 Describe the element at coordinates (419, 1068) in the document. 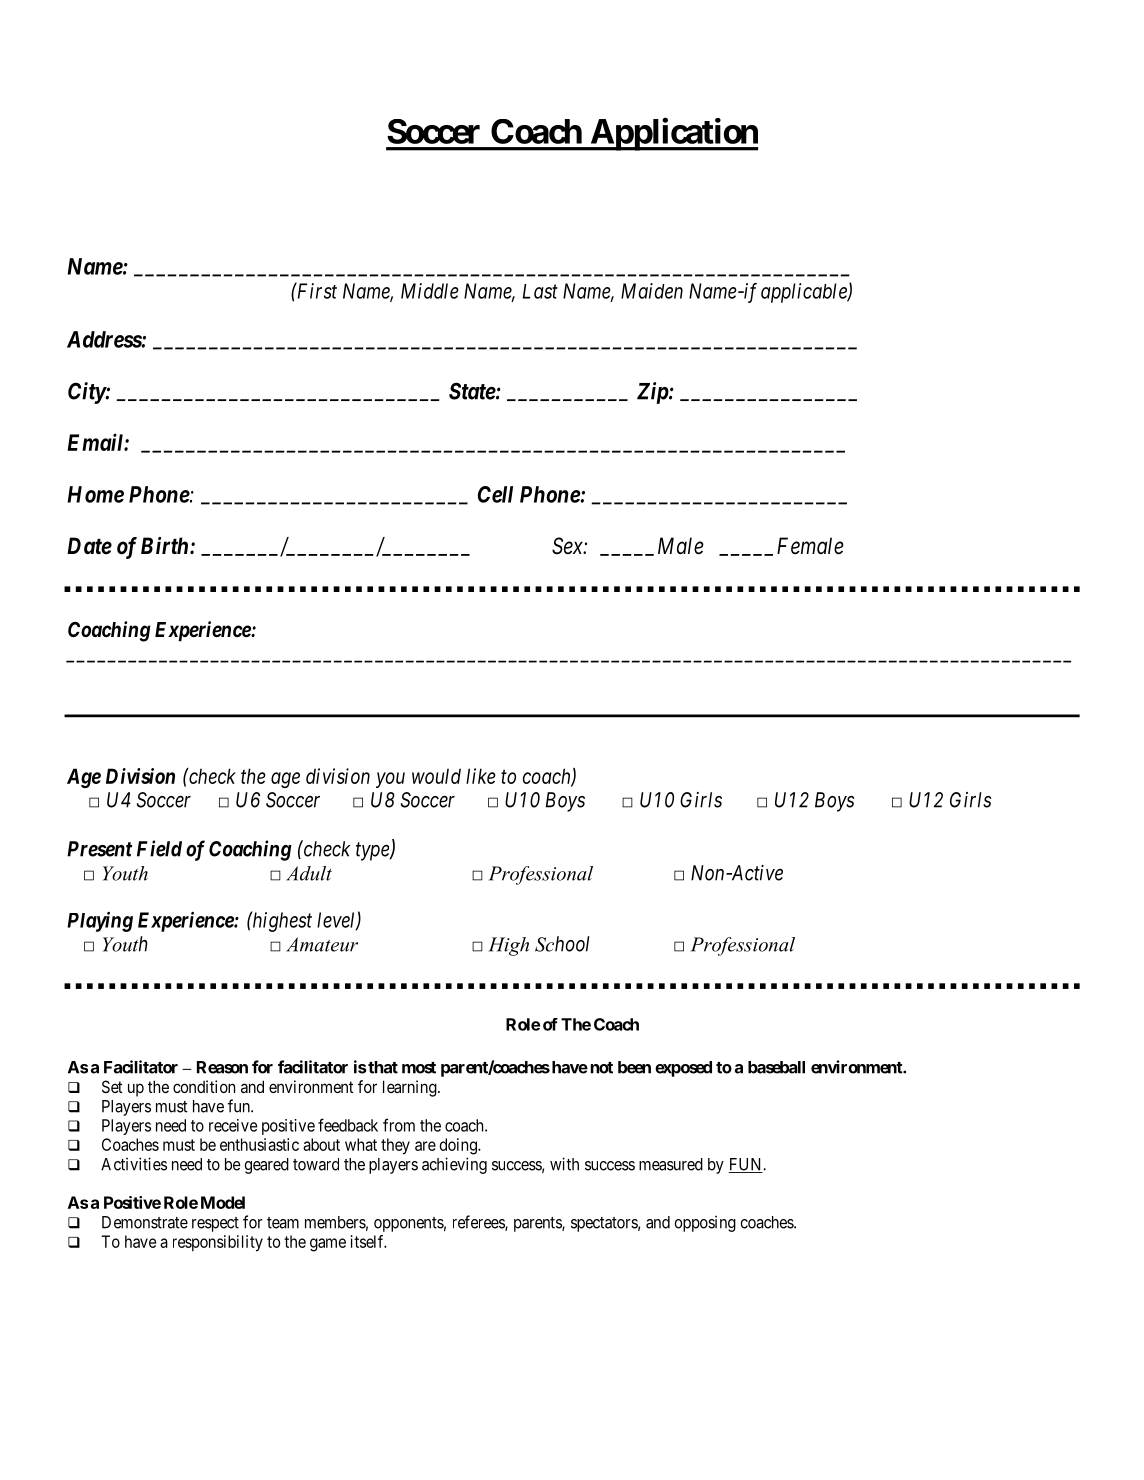

I see `most` at that location.
